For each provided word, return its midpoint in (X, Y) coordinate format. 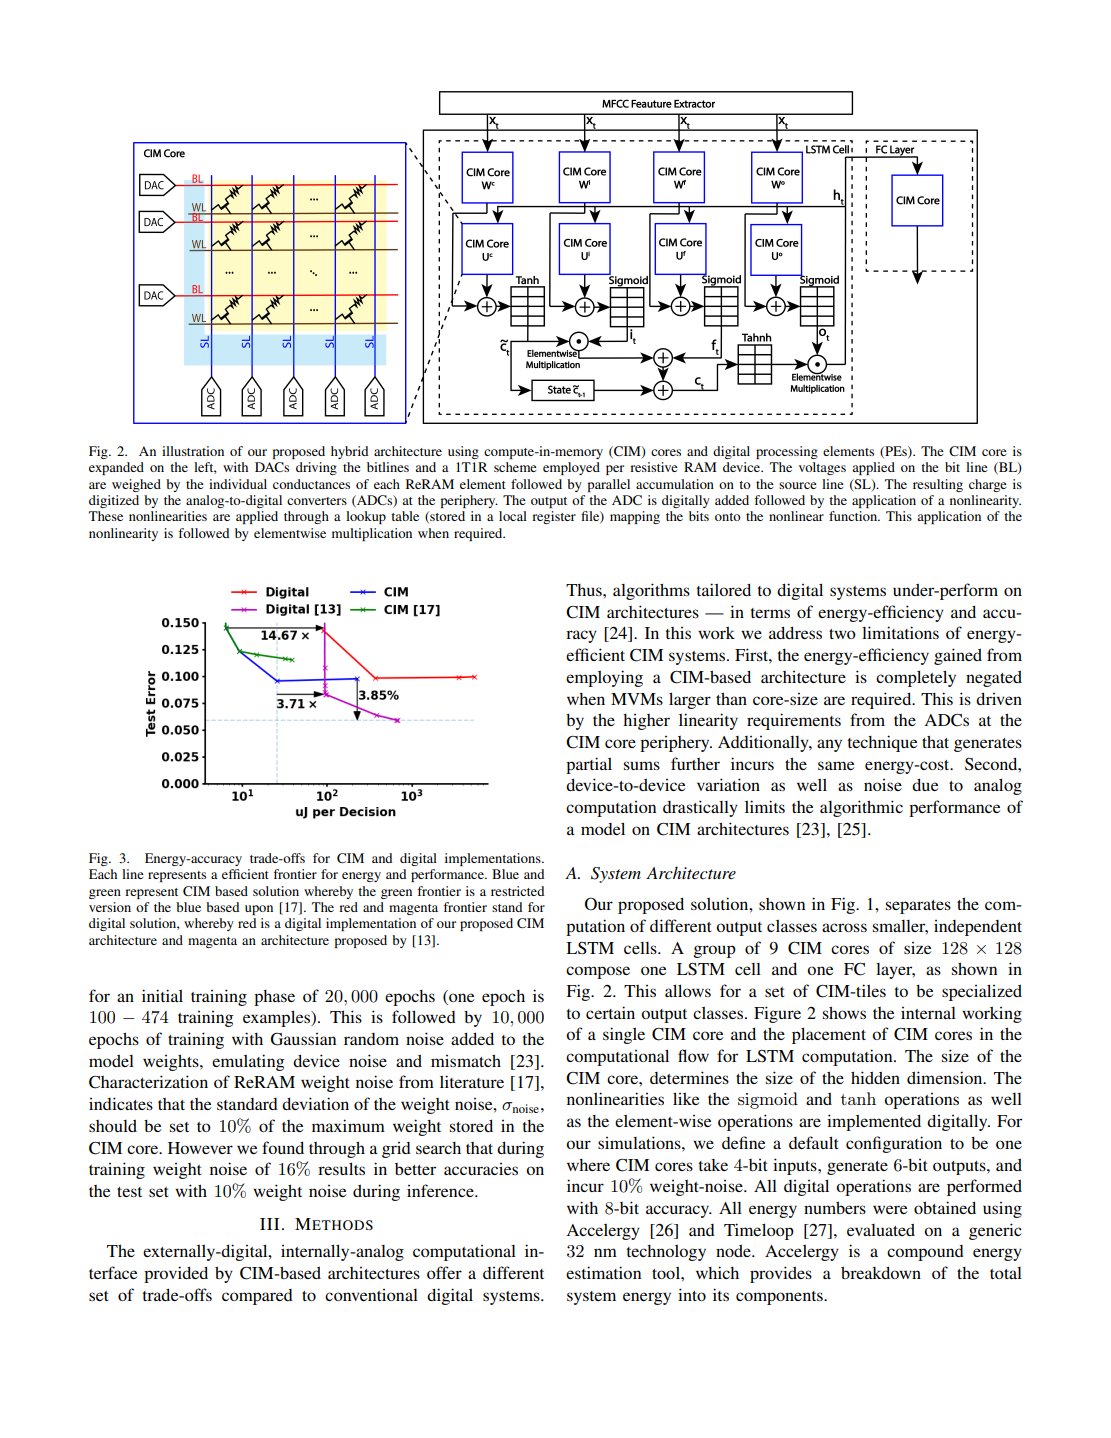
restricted (517, 891)
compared (257, 1297)
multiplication (372, 534)
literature (472, 1081)
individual (238, 484)
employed (571, 468)
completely (916, 678)
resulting (938, 485)
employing (604, 678)
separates (918, 907)
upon (259, 910)
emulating (248, 1062)
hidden (875, 1077)
